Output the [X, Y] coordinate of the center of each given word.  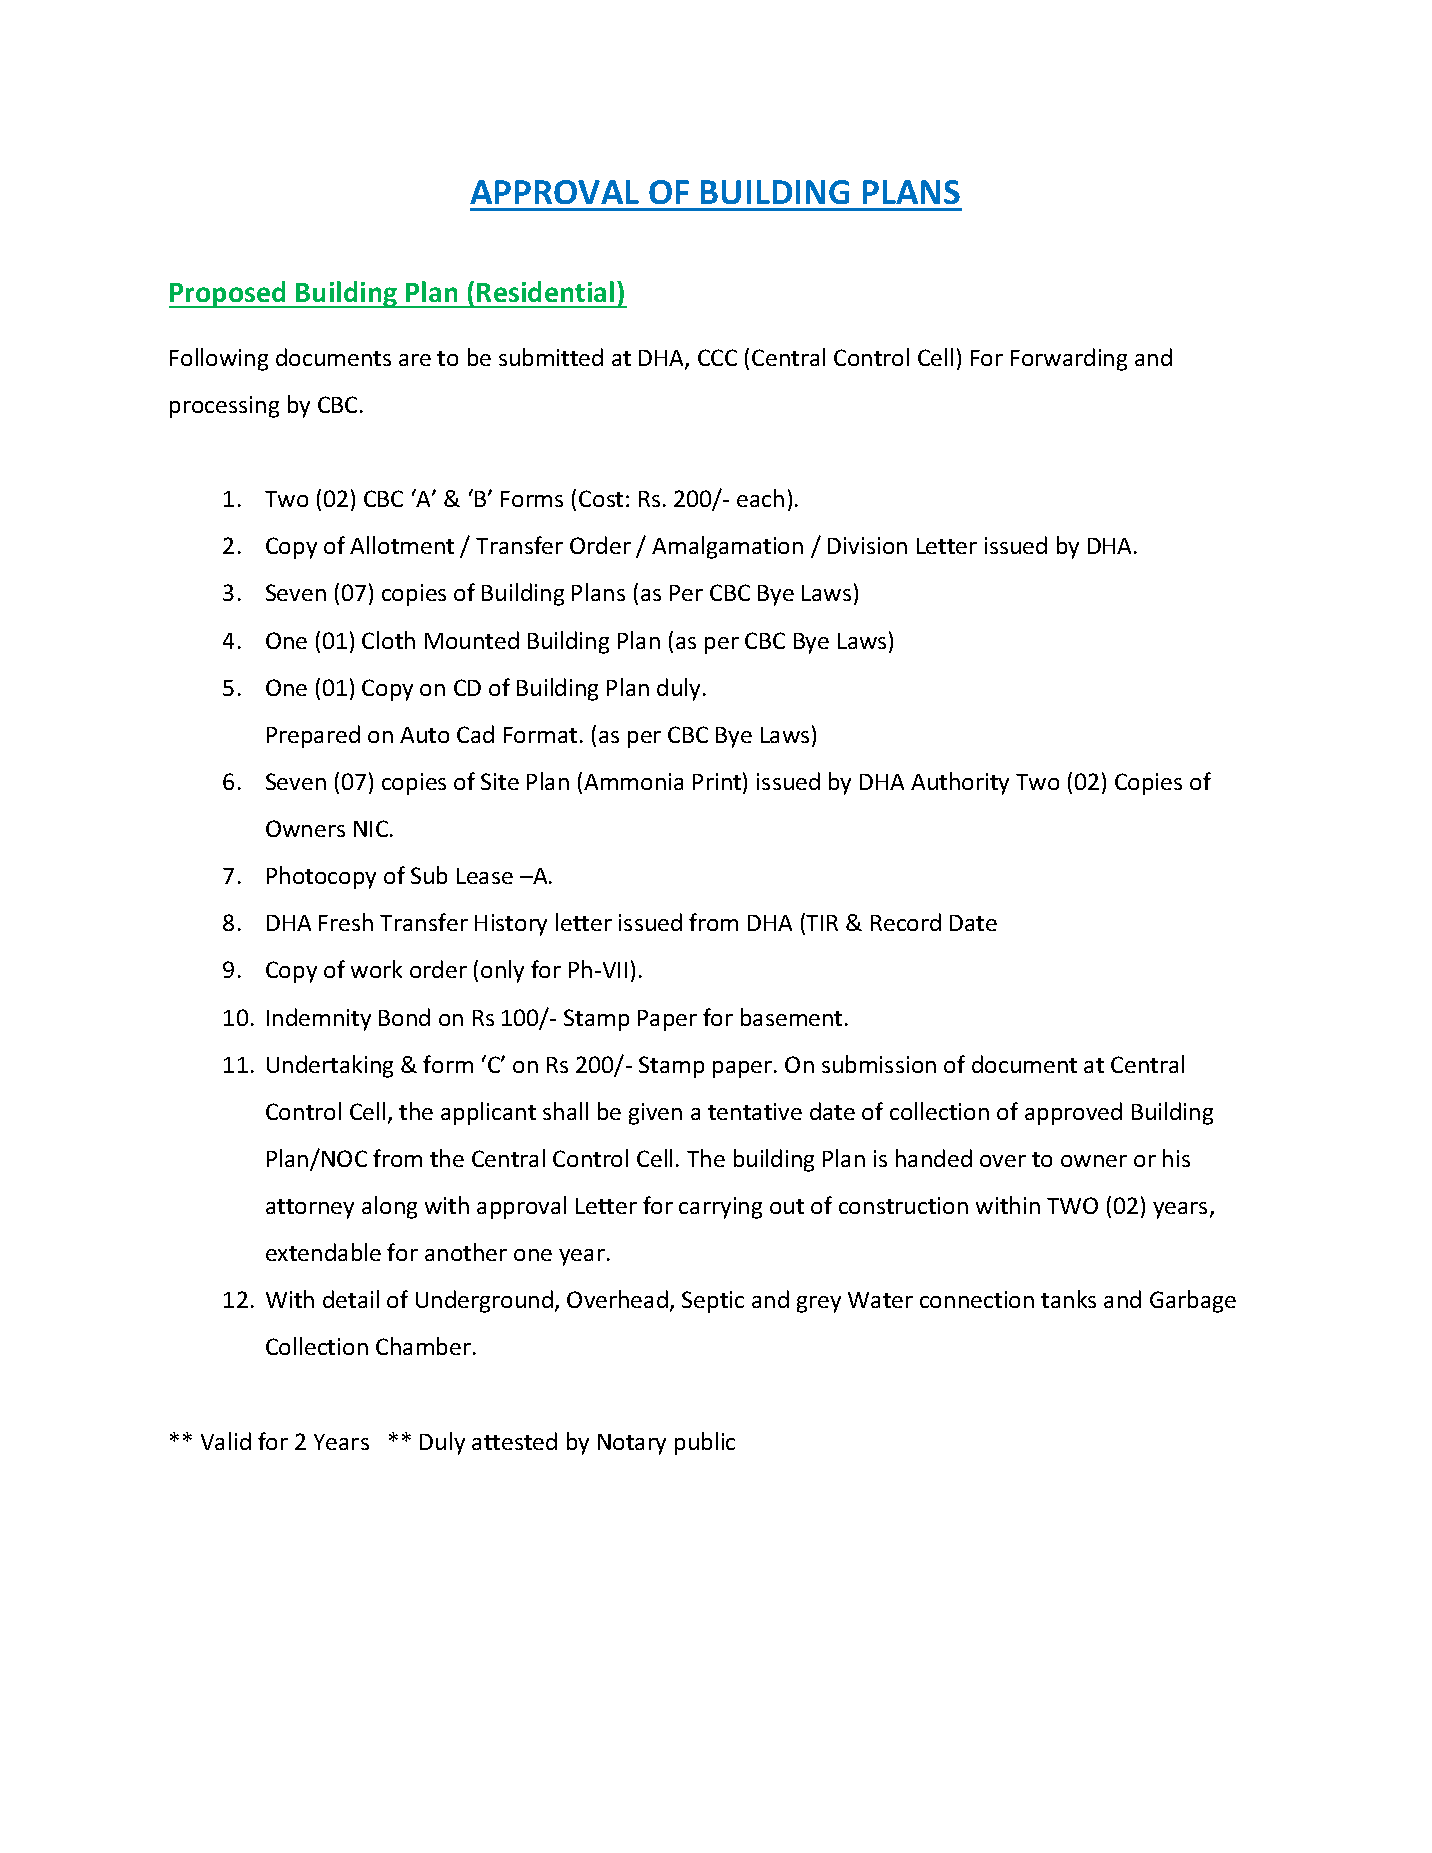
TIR [822, 923]
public [705, 1443]
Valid [226, 1441]
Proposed [229, 294]
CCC [717, 357]
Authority [960, 783]
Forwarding [1069, 359]
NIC [372, 828]
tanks [1068, 1299]
